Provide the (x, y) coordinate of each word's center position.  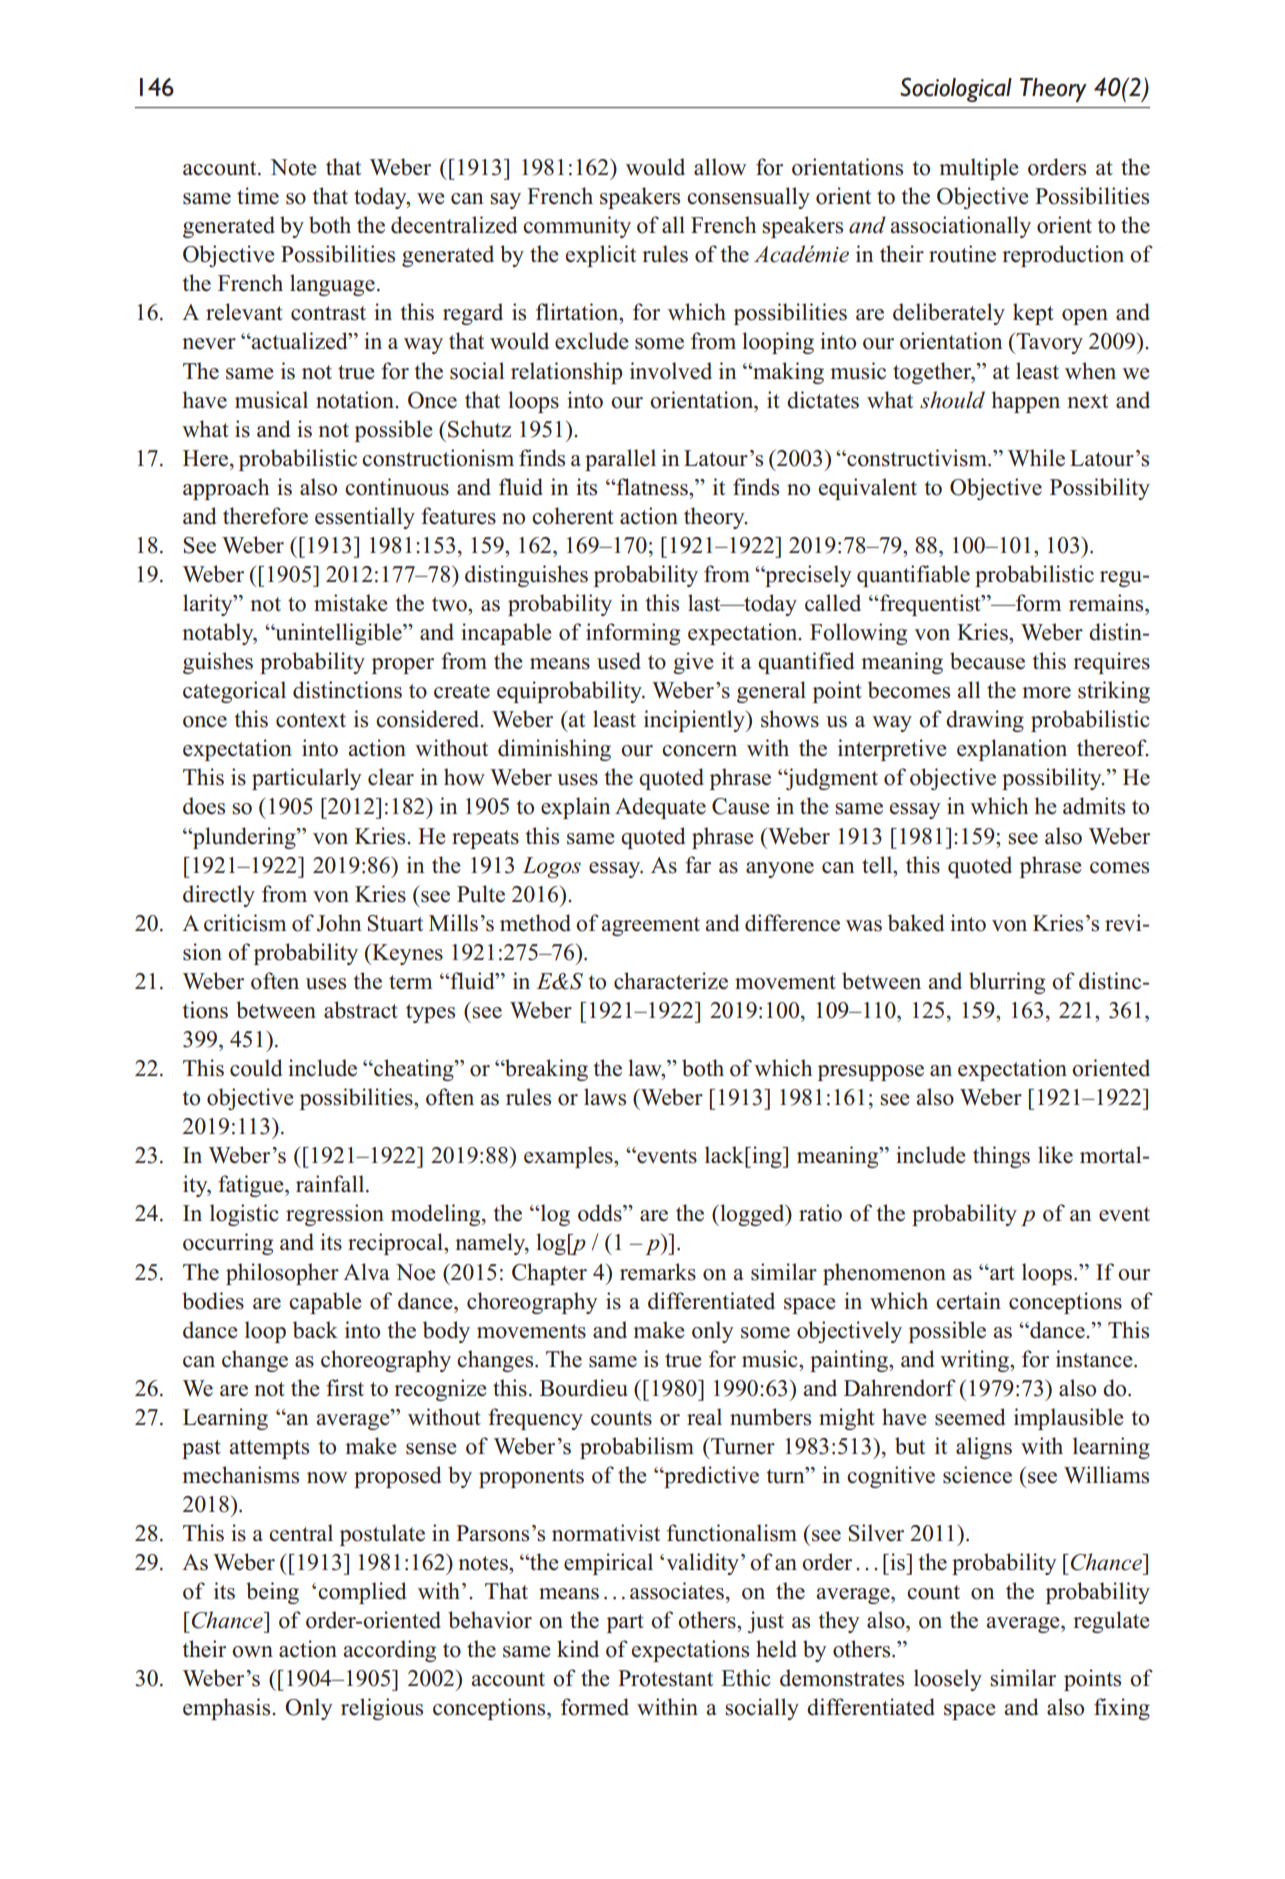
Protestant (665, 1678)
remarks (658, 1272)
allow (720, 167)
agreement (650, 926)
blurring (1007, 983)
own (252, 1652)
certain (968, 1301)
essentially (365, 518)
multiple (979, 169)
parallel (620, 460)
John (339, 923)
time (258, 196)
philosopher (282, 1274)
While (1036, 458)
